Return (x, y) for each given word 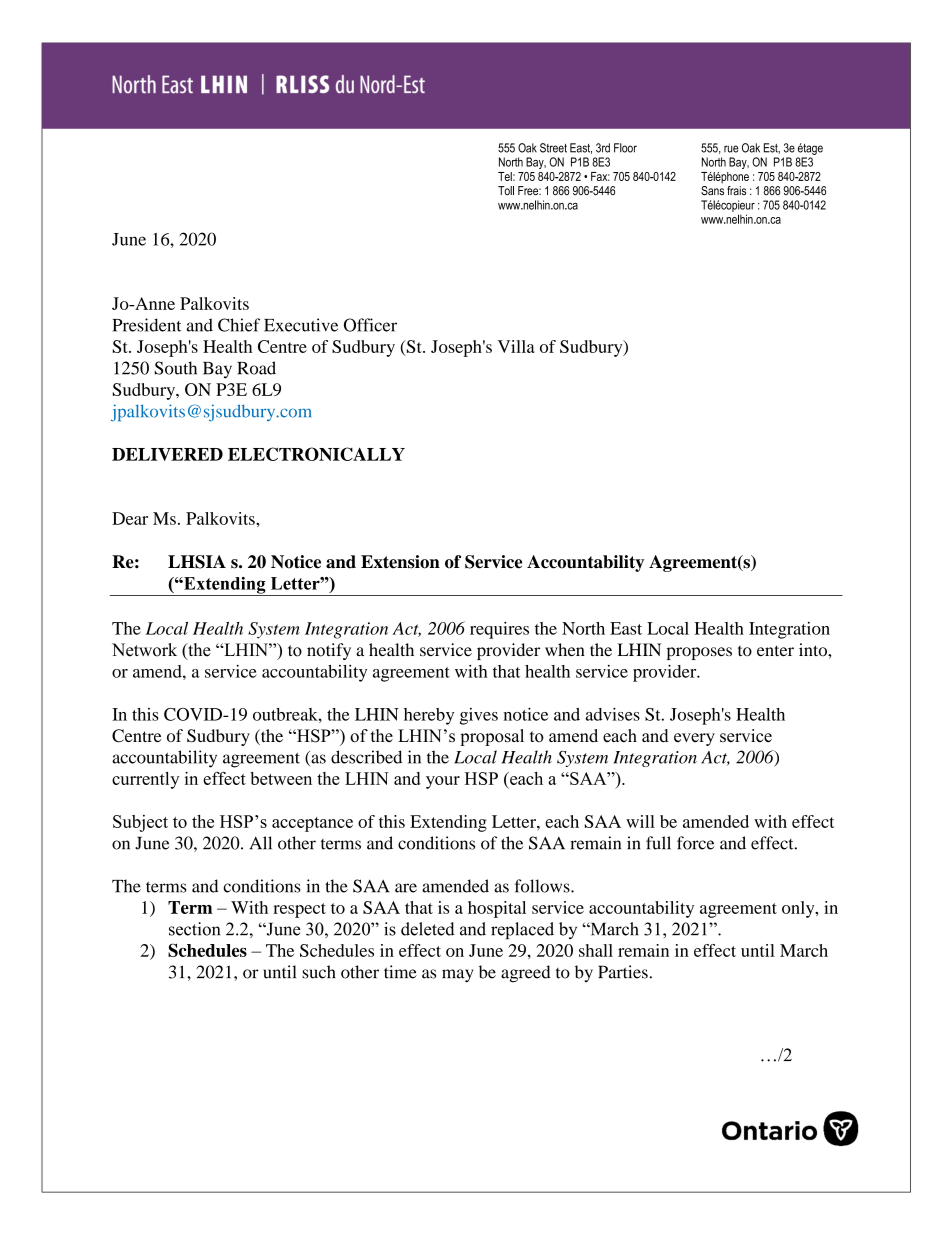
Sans (712, 189)
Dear (130, 518)
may (457, 975)
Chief (239, 325)
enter (775, 651)
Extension (400, 562)
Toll (506, 190)
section (194, 929)
